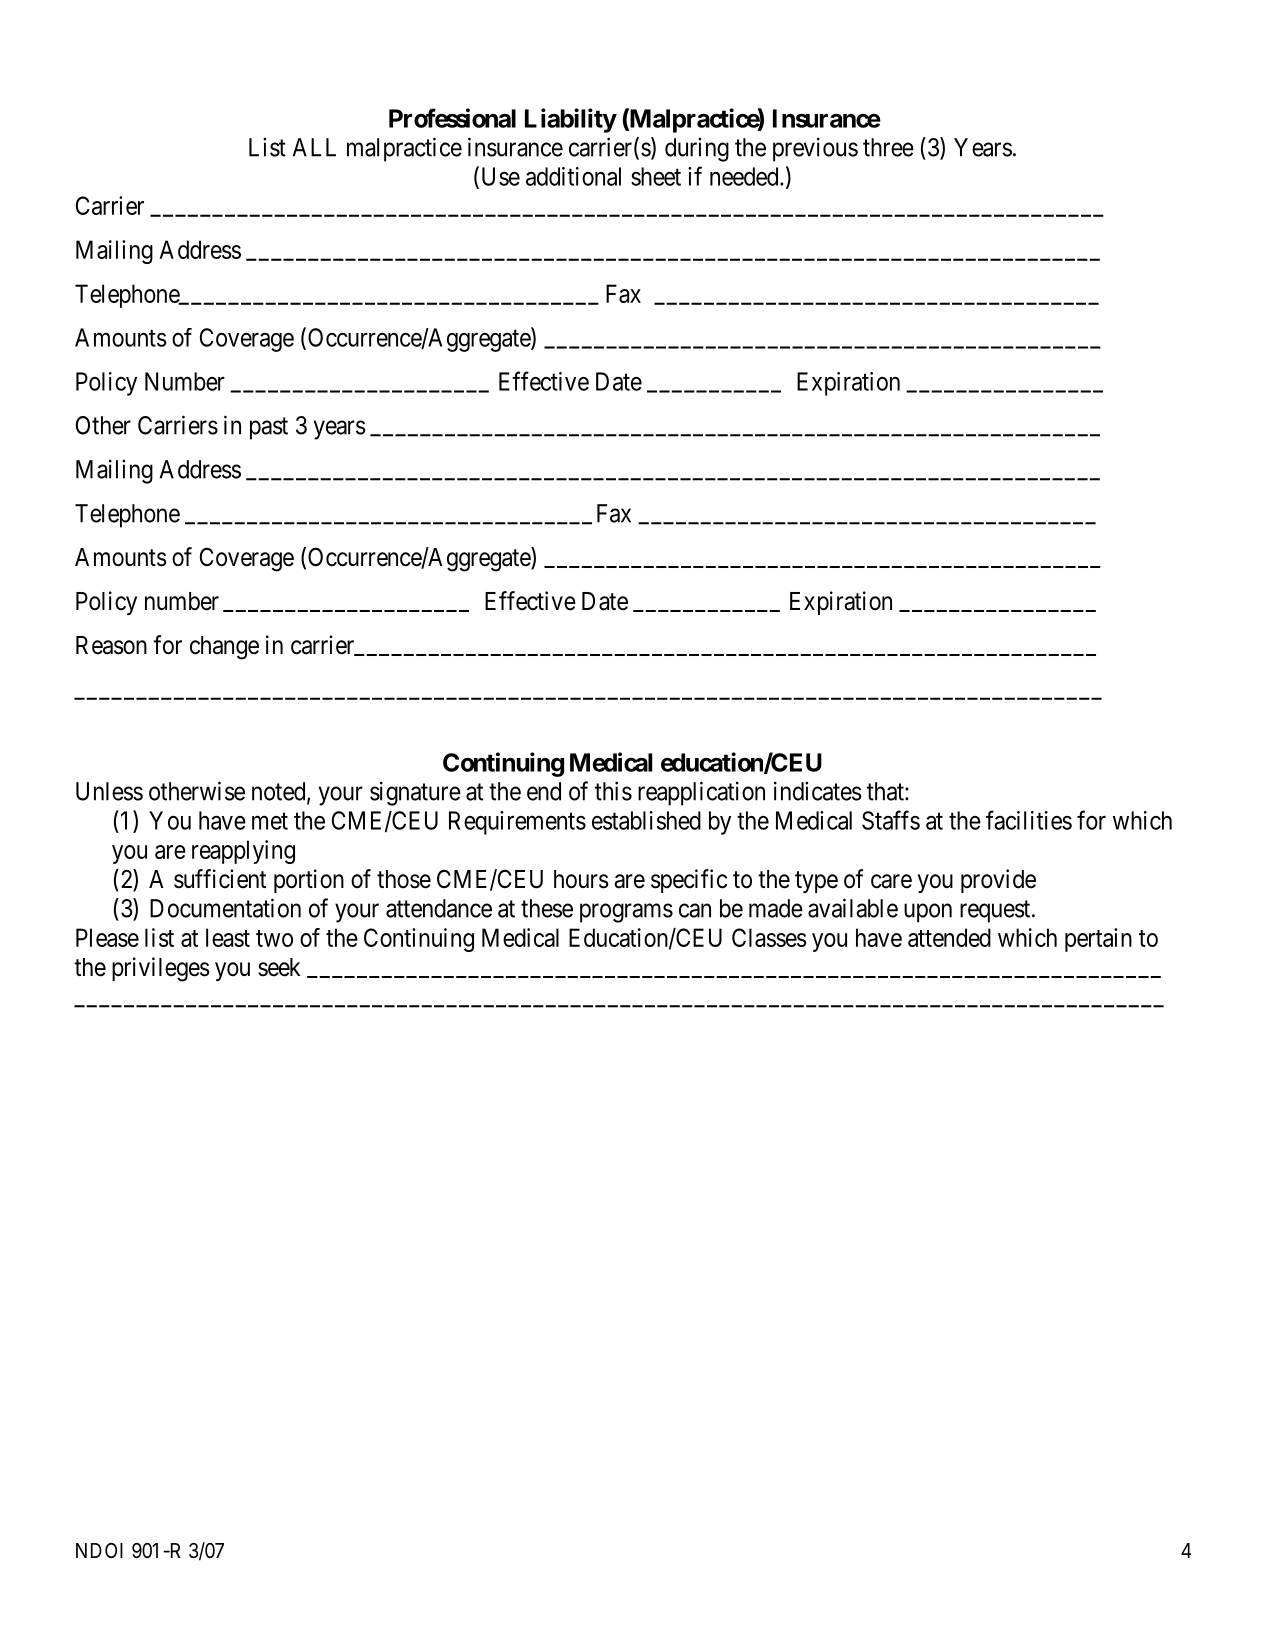 This screenshot has width=1265, height=1637. Describe the element at coordinates (280, 792) in the screenshot. I see `noted` at that location.
